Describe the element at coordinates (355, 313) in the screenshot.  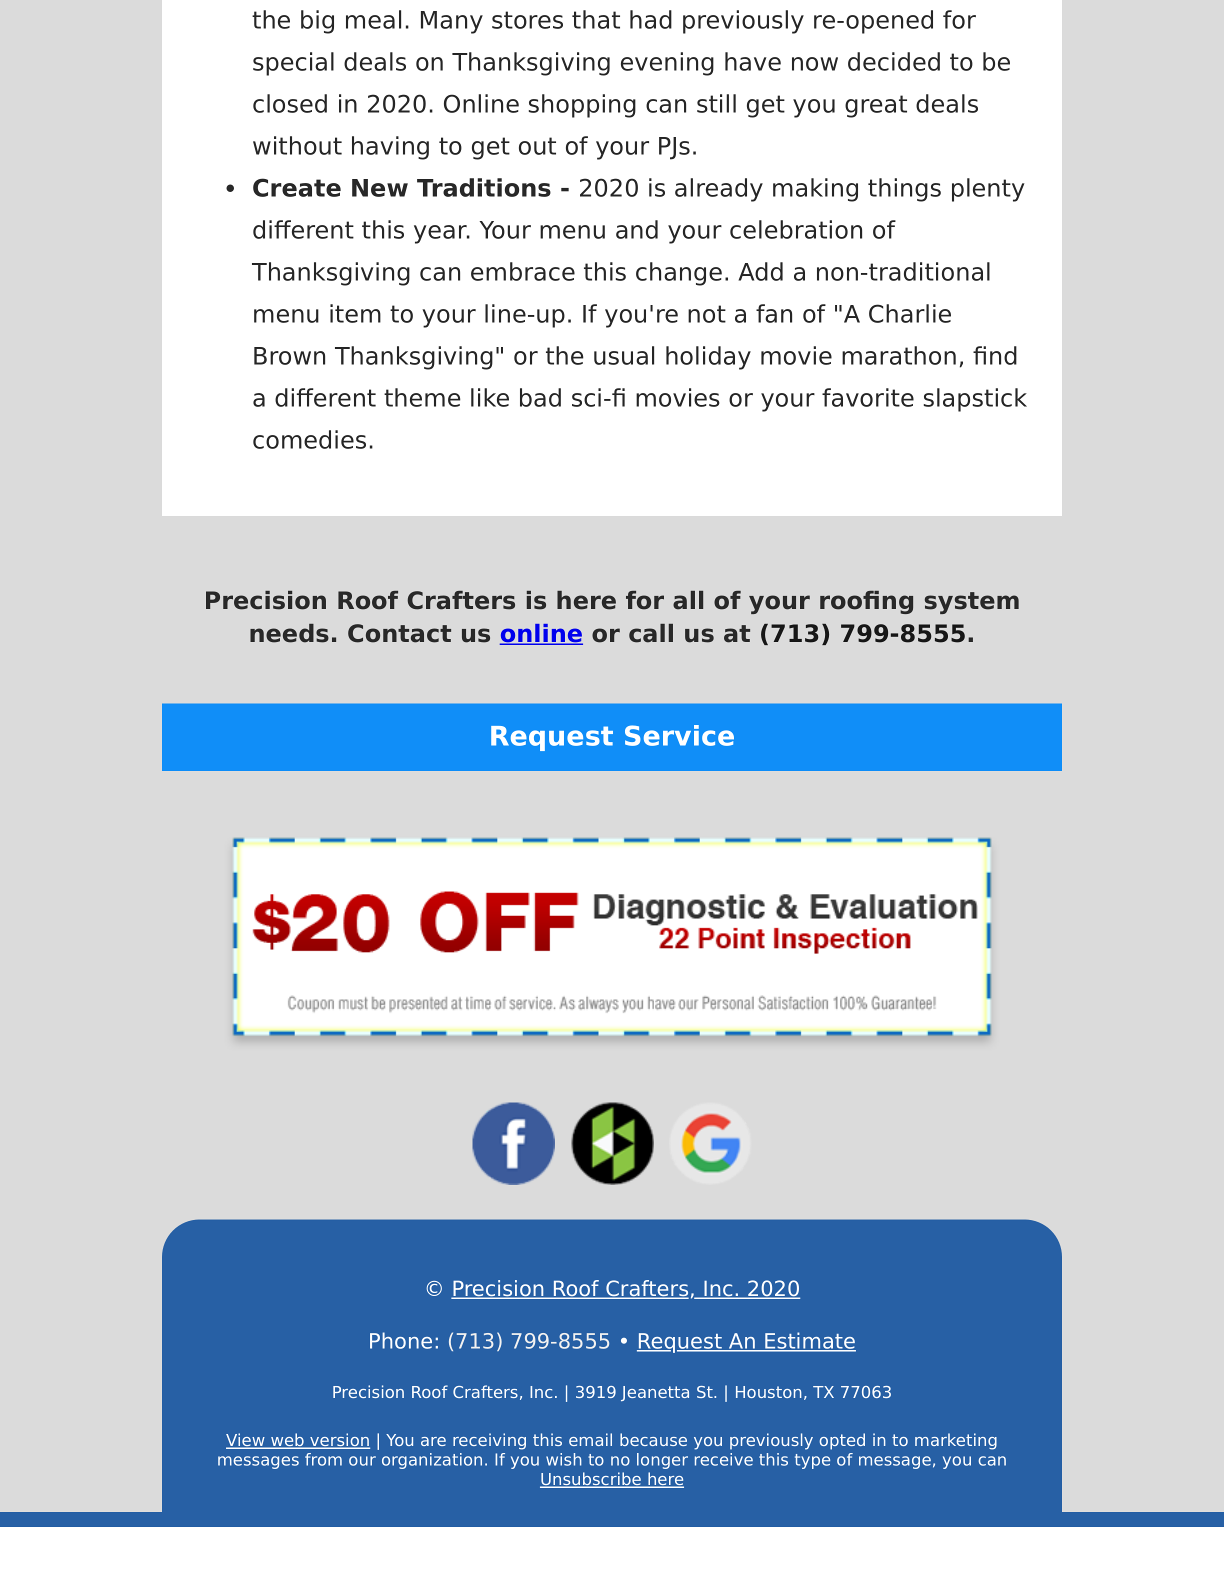
I see `item` at that location.
